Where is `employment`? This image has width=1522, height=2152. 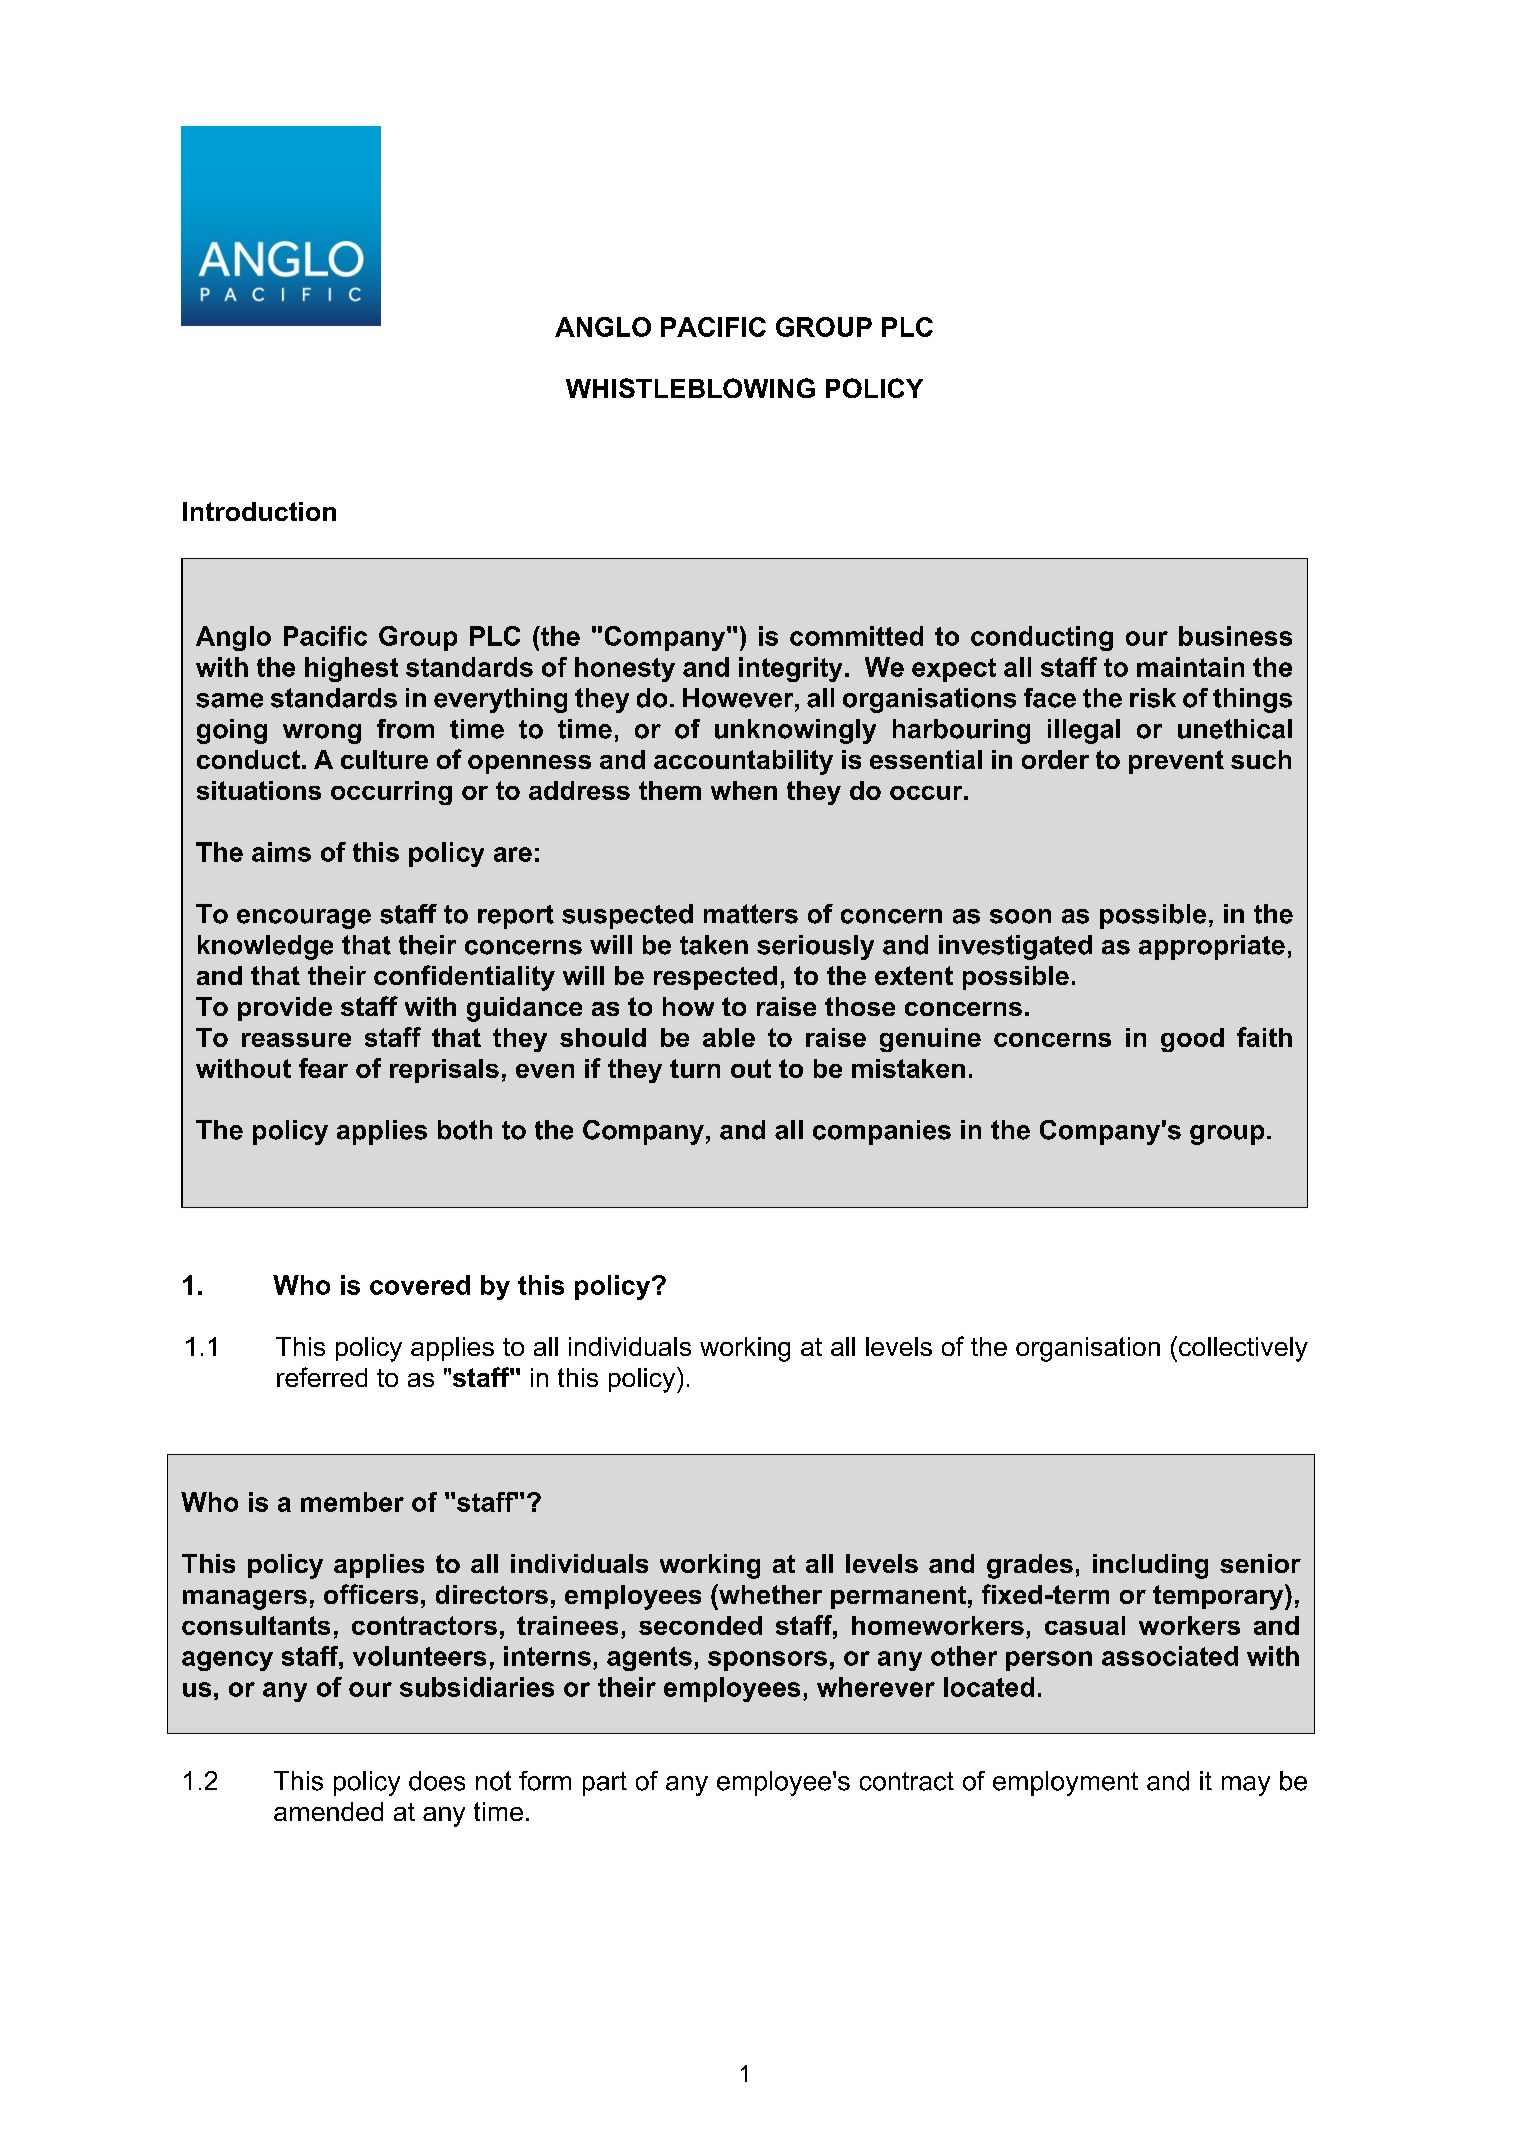 employment is located at coordinates (1065, 1783).
